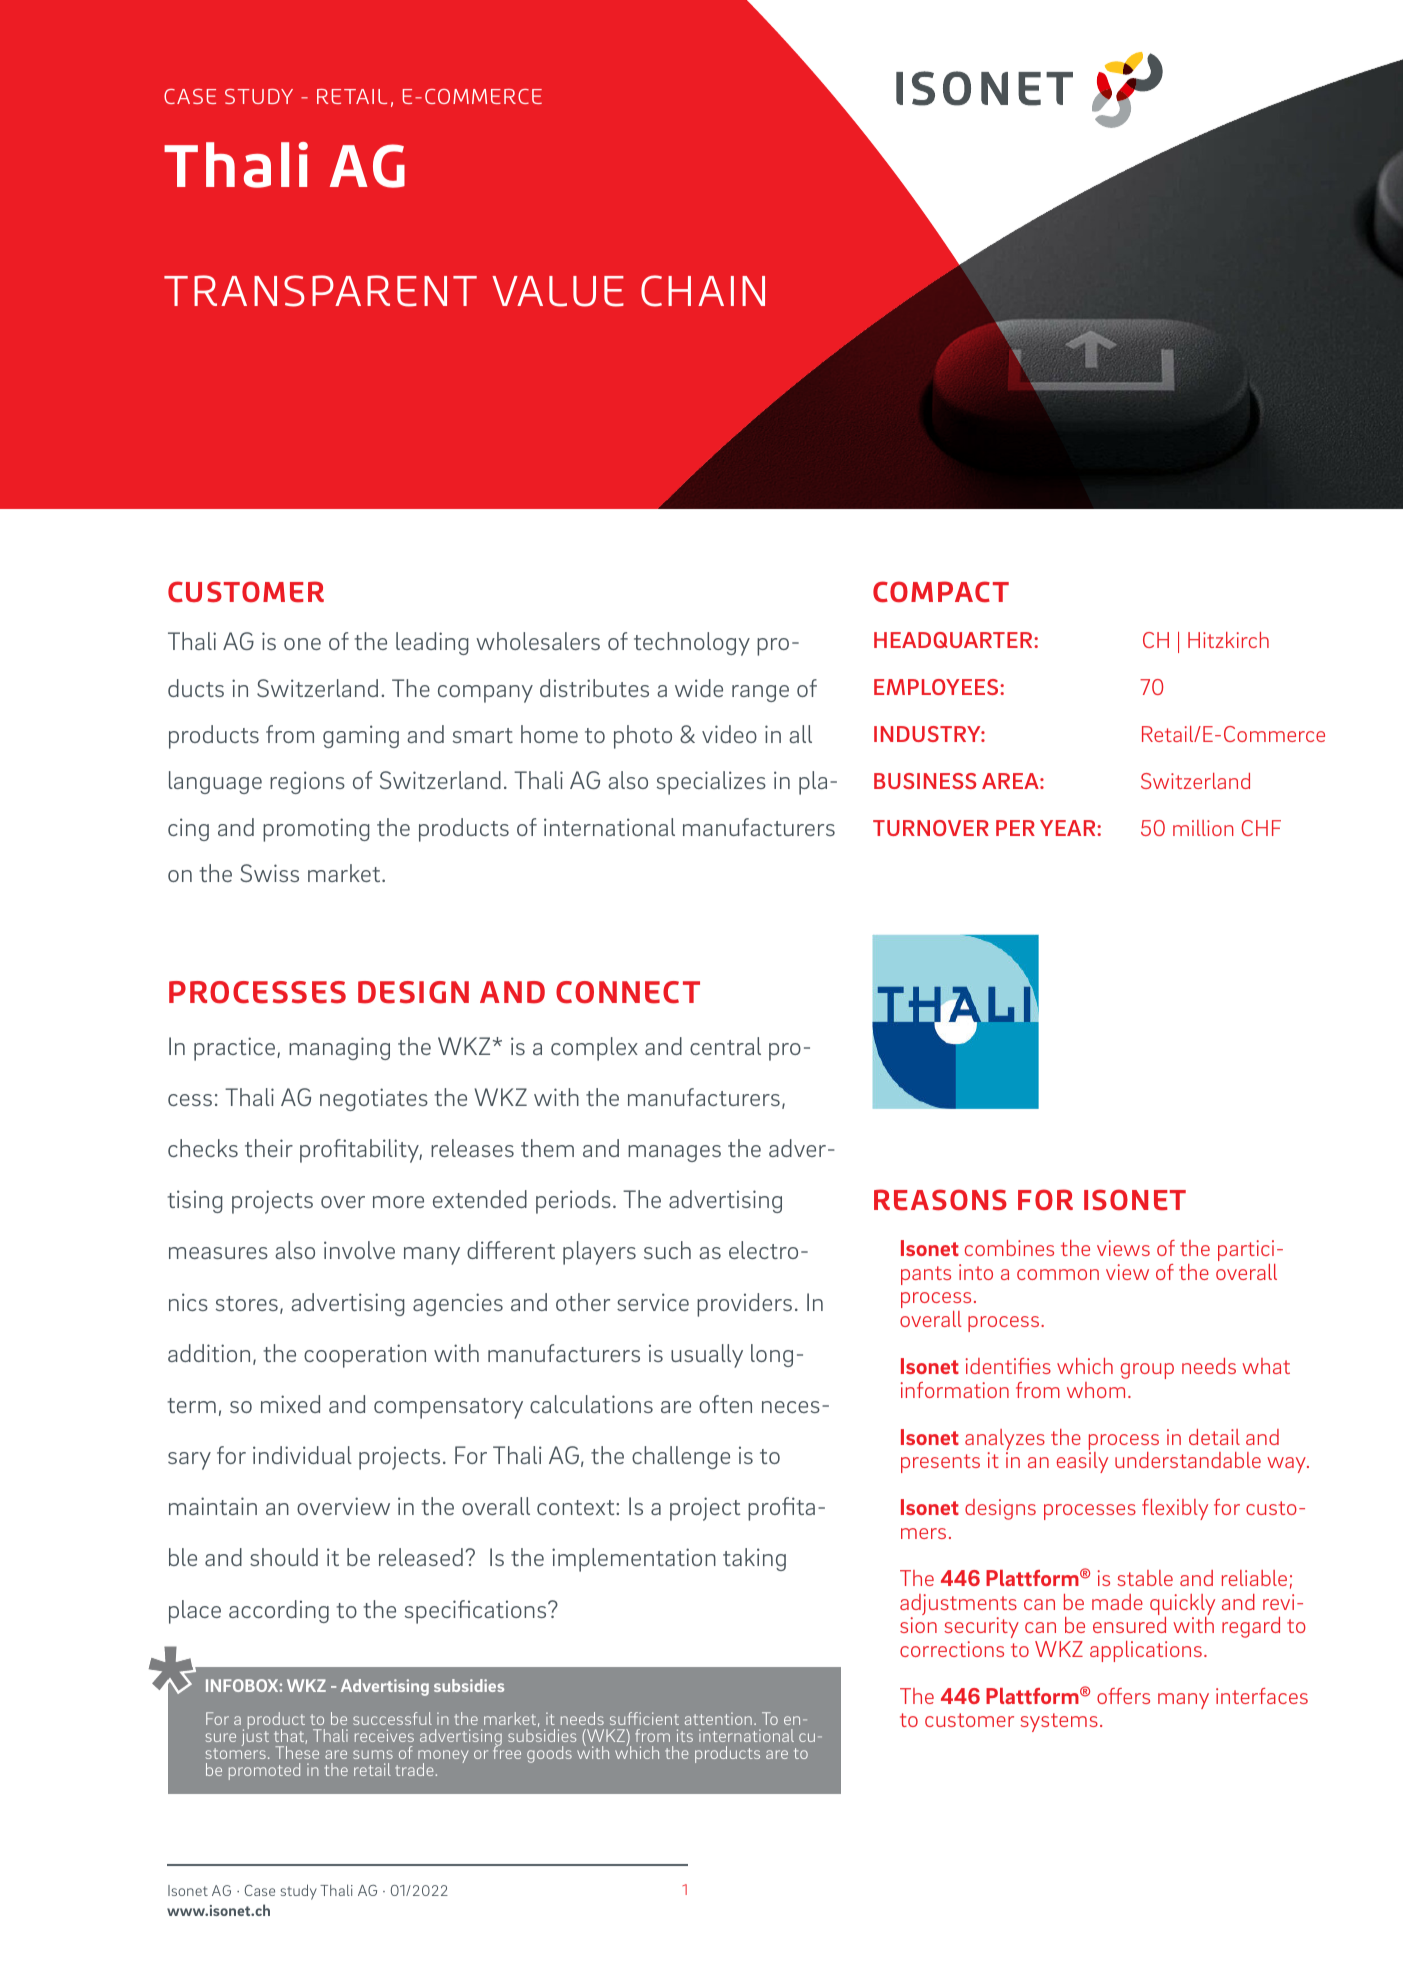 This screenshot has width=1403, height=1984. What do you see at coordinates (744, 1305) in the screenshot?
I see `providers` at bounding box center [744, 1305].
